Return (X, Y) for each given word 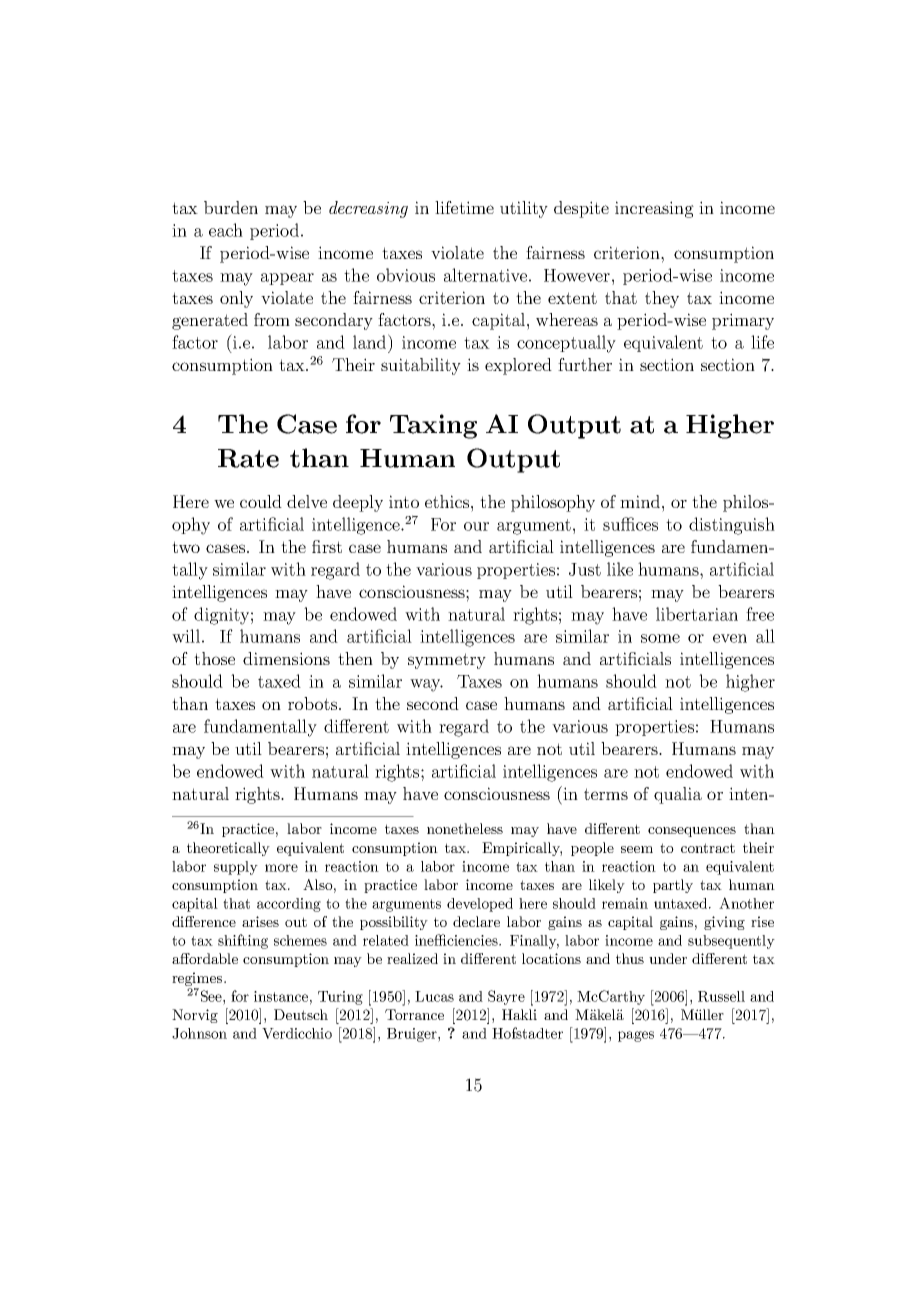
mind (640, 501)
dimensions (286, 658)
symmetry (447, 661)
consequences (692, 832)
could (261, 501)
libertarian (697, 614)
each (226, 230)
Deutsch (301, 1014)
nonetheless (465, 828)
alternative (485, 275)
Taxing (433, 426)
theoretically (228, 849)
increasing (654, 209)
